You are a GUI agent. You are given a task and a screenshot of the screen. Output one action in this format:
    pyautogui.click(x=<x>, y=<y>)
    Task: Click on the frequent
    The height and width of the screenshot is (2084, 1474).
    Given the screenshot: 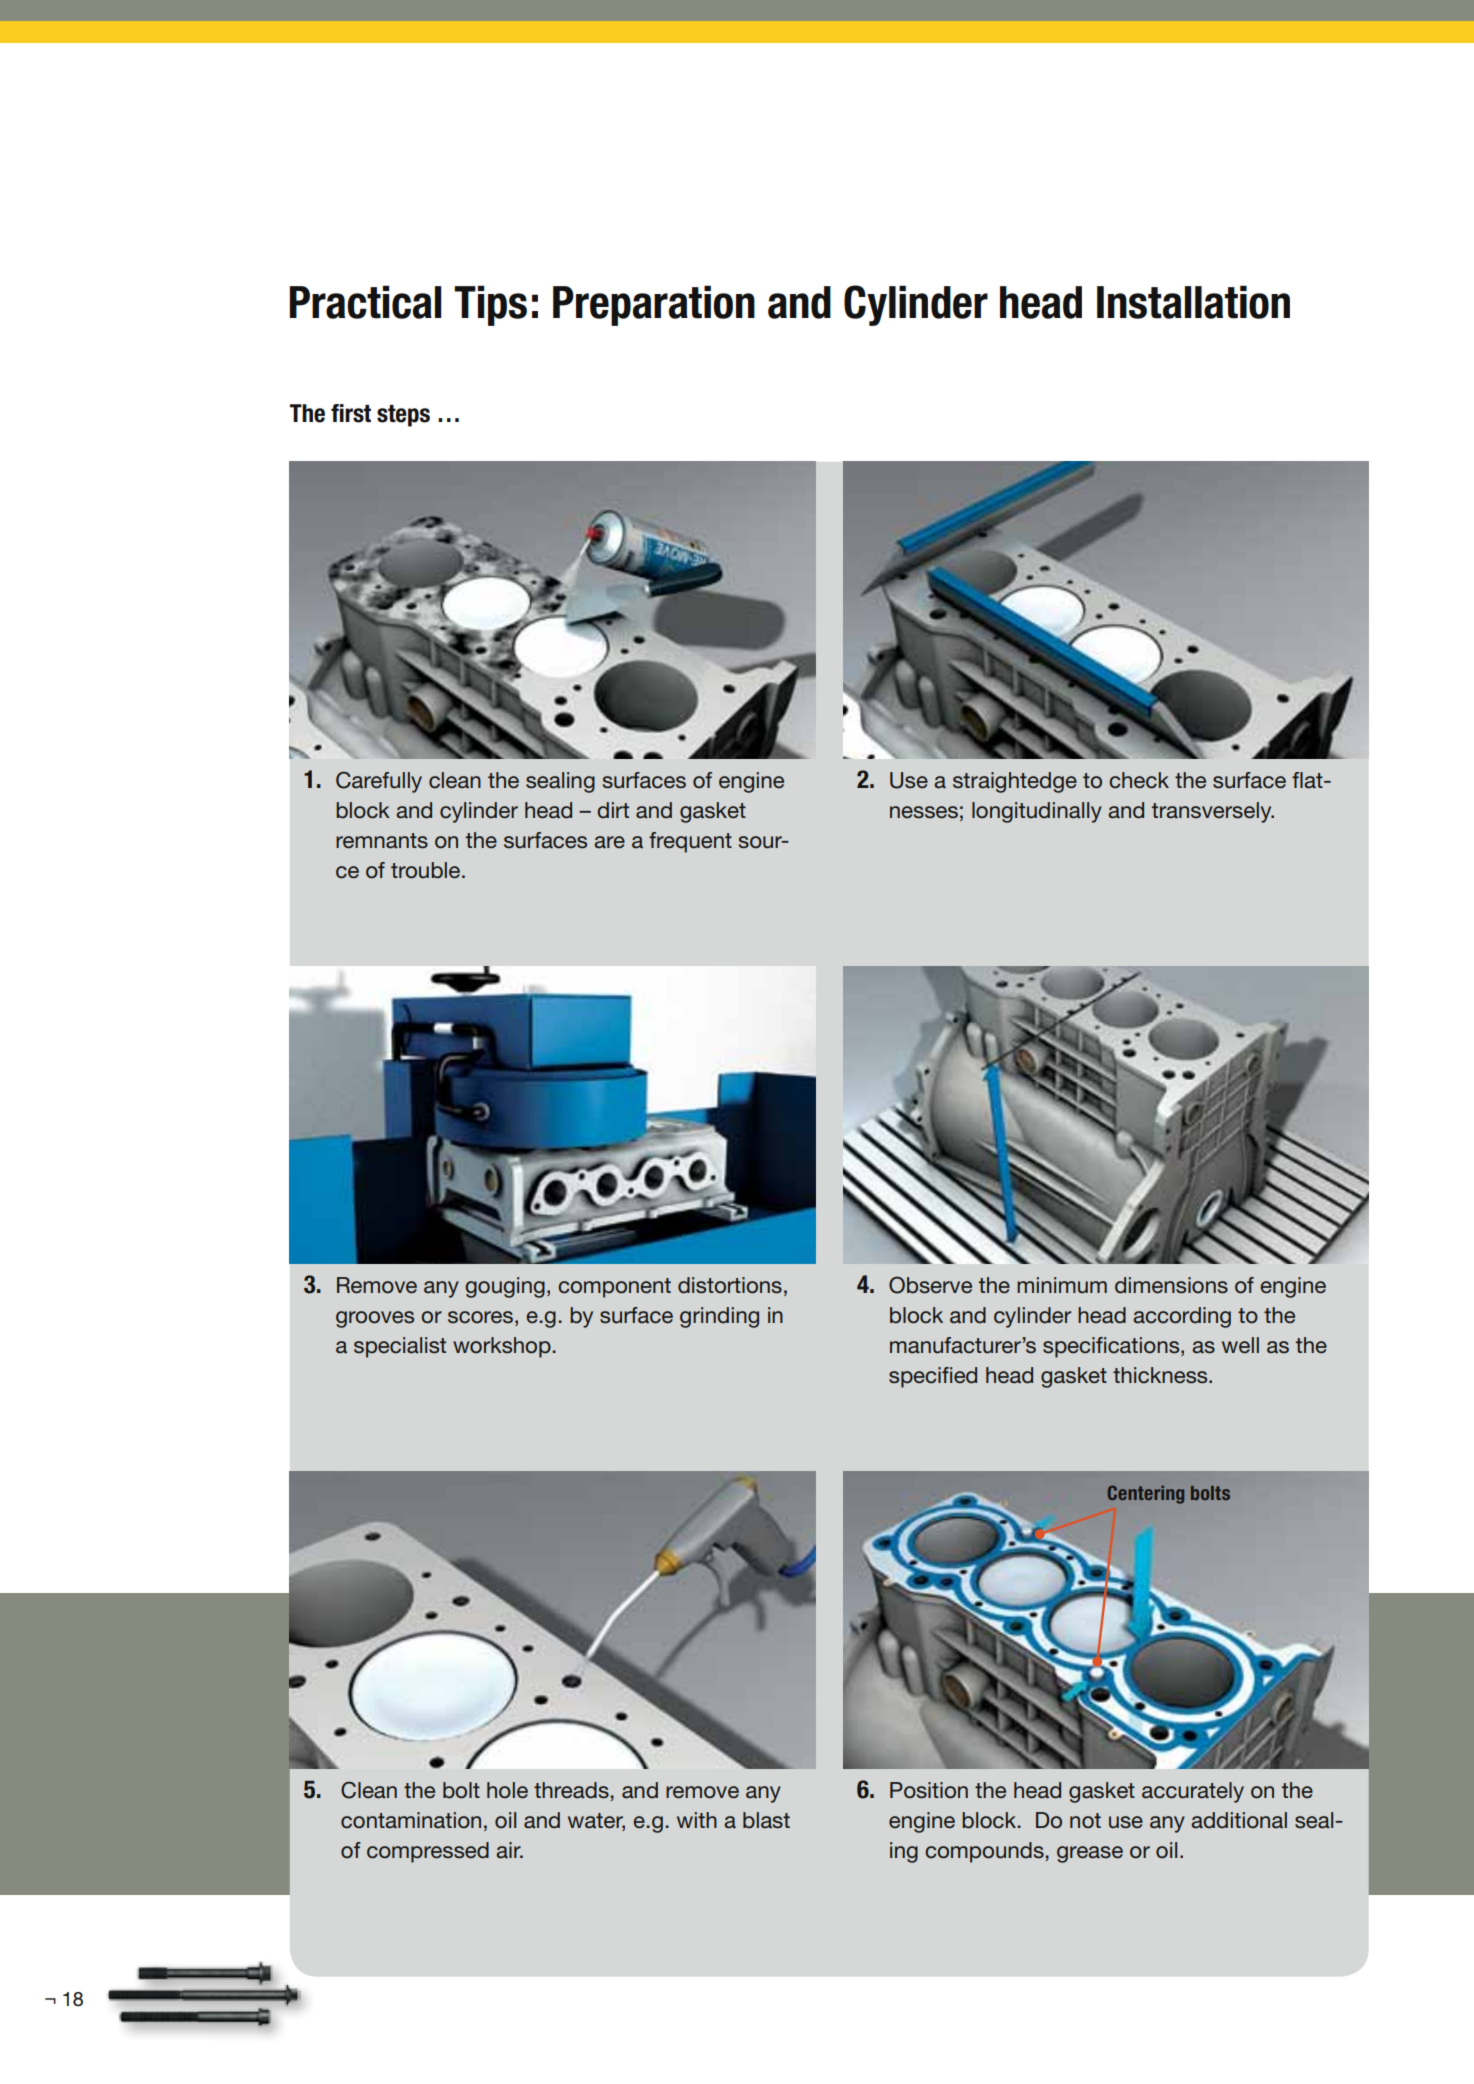 What is the action you would take?
    pyautogui.click(x=690, y=842)
